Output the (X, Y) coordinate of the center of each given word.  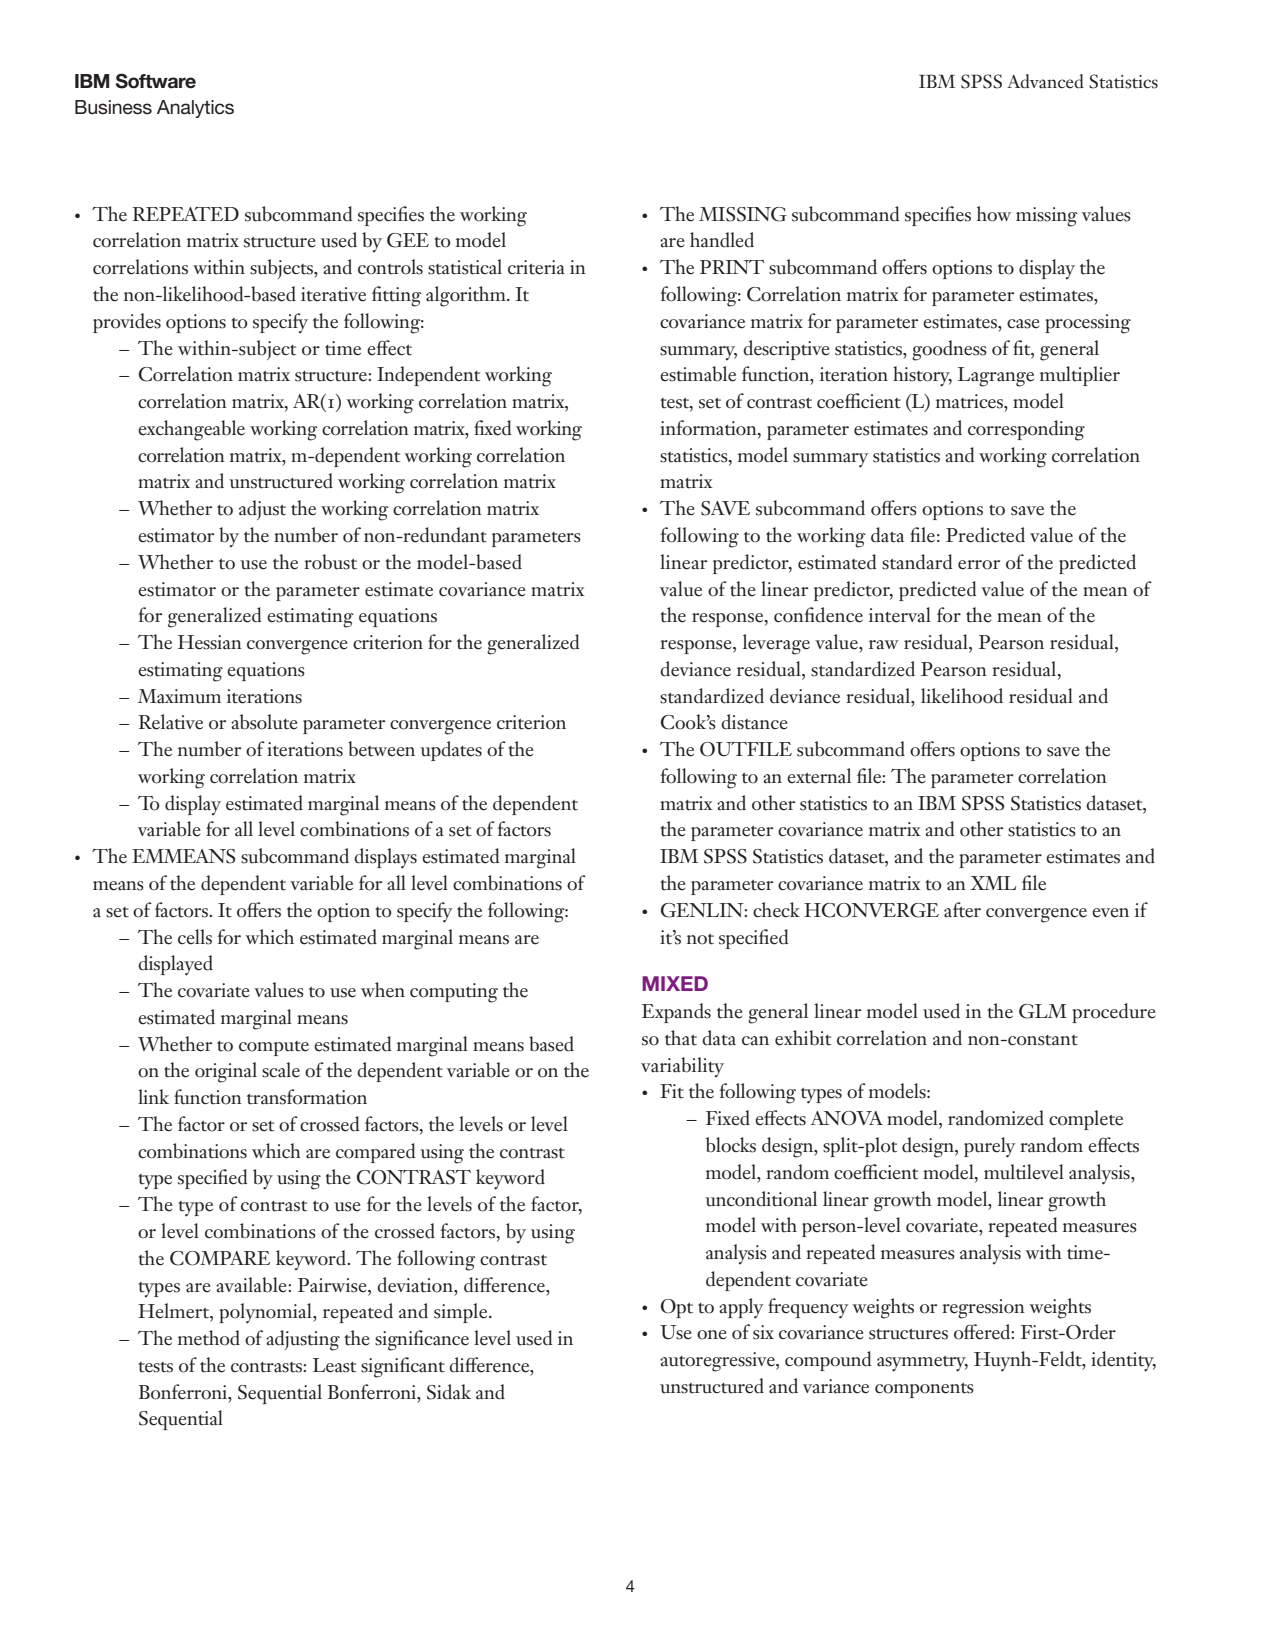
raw (884, 645)
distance (754, 722)
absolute (264, 722)
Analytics (195, 109)
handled (722, 240)
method (209, 1338)
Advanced (1045, 81)
